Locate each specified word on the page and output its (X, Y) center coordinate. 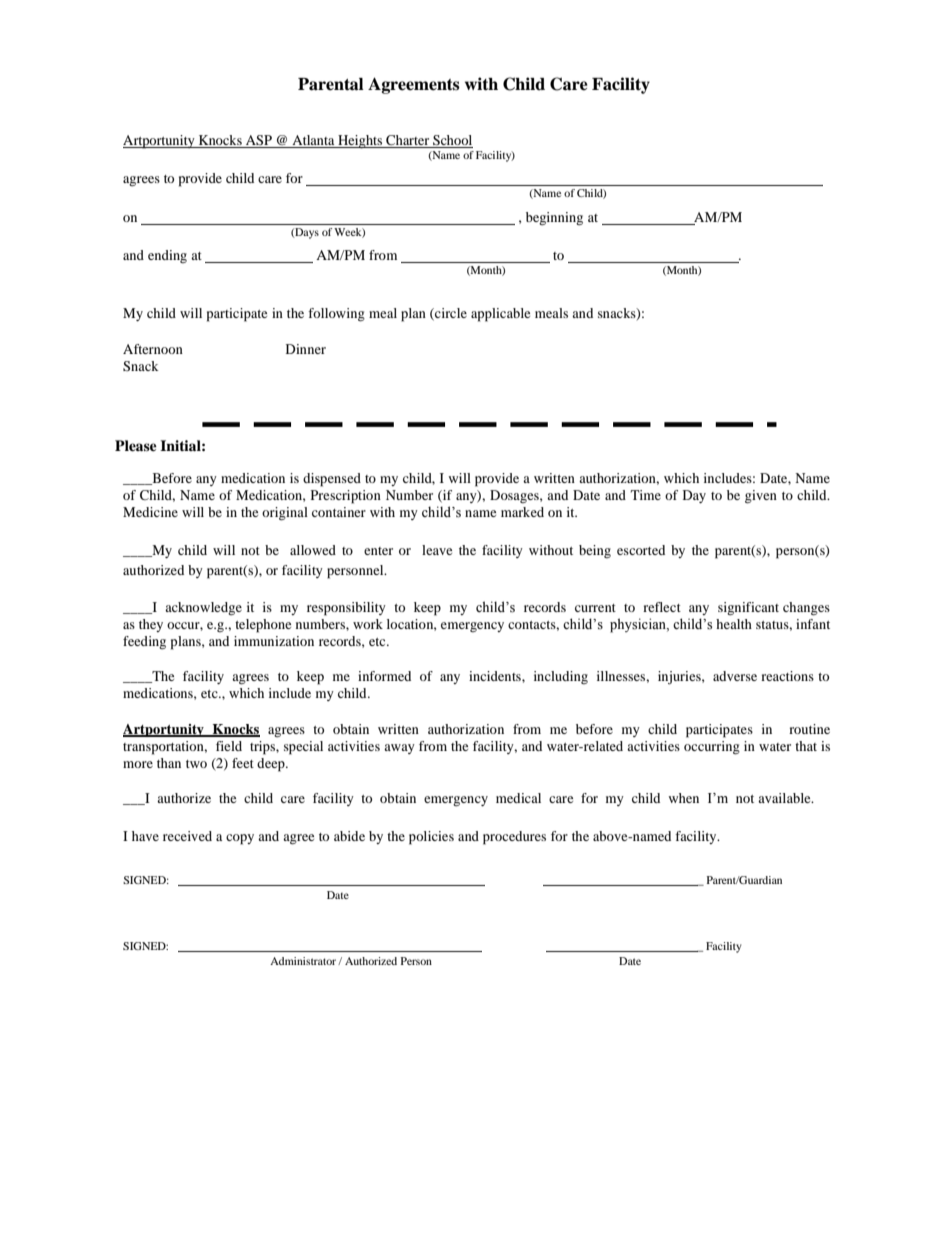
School (452, 141)
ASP (259, 141)
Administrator (304, 961)
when (684, 798)
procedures (514, 838)
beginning (554, 219)
